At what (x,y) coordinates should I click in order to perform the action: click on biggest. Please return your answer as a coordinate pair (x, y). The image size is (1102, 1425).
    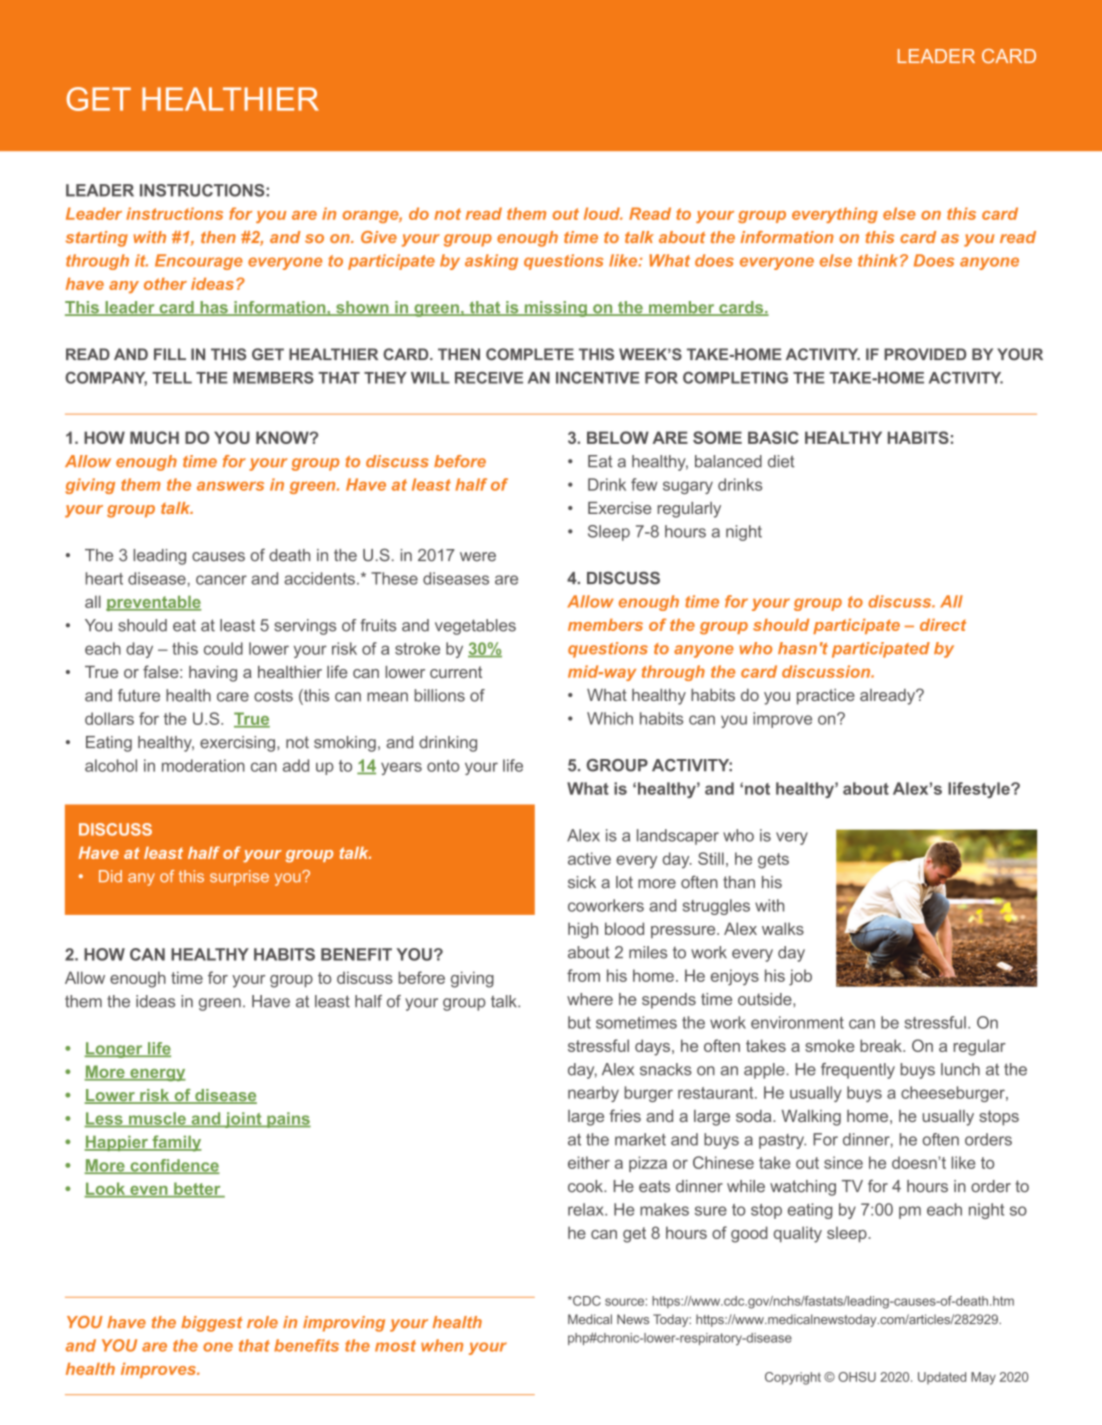
    Looking at the image, I should click on (211, 1324).
